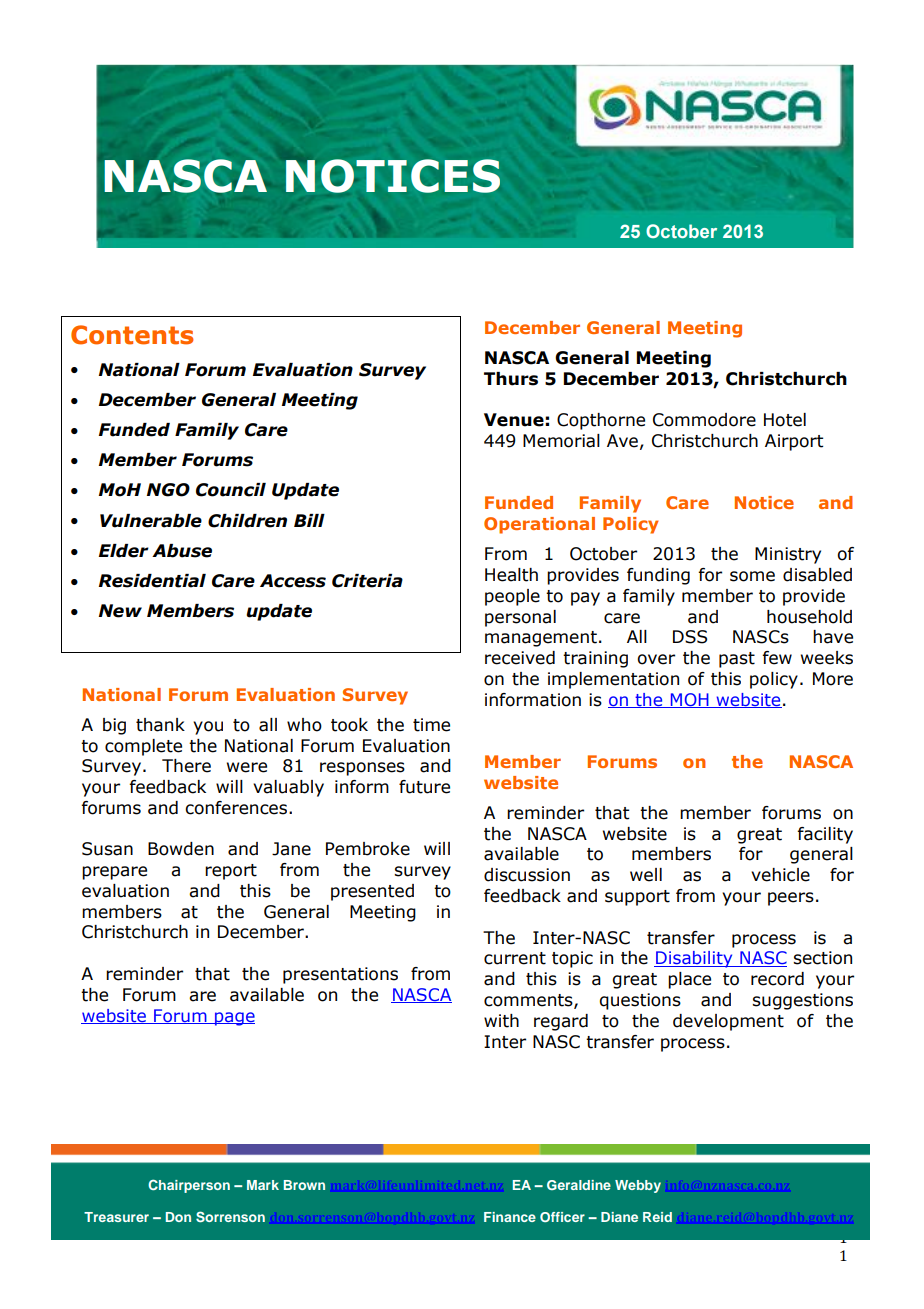 This screenshot has width=924, height=1309. What do you see at coordinates (234, 1019) in the screenshot?
I see `page` at bounding box center [234, 1019].
